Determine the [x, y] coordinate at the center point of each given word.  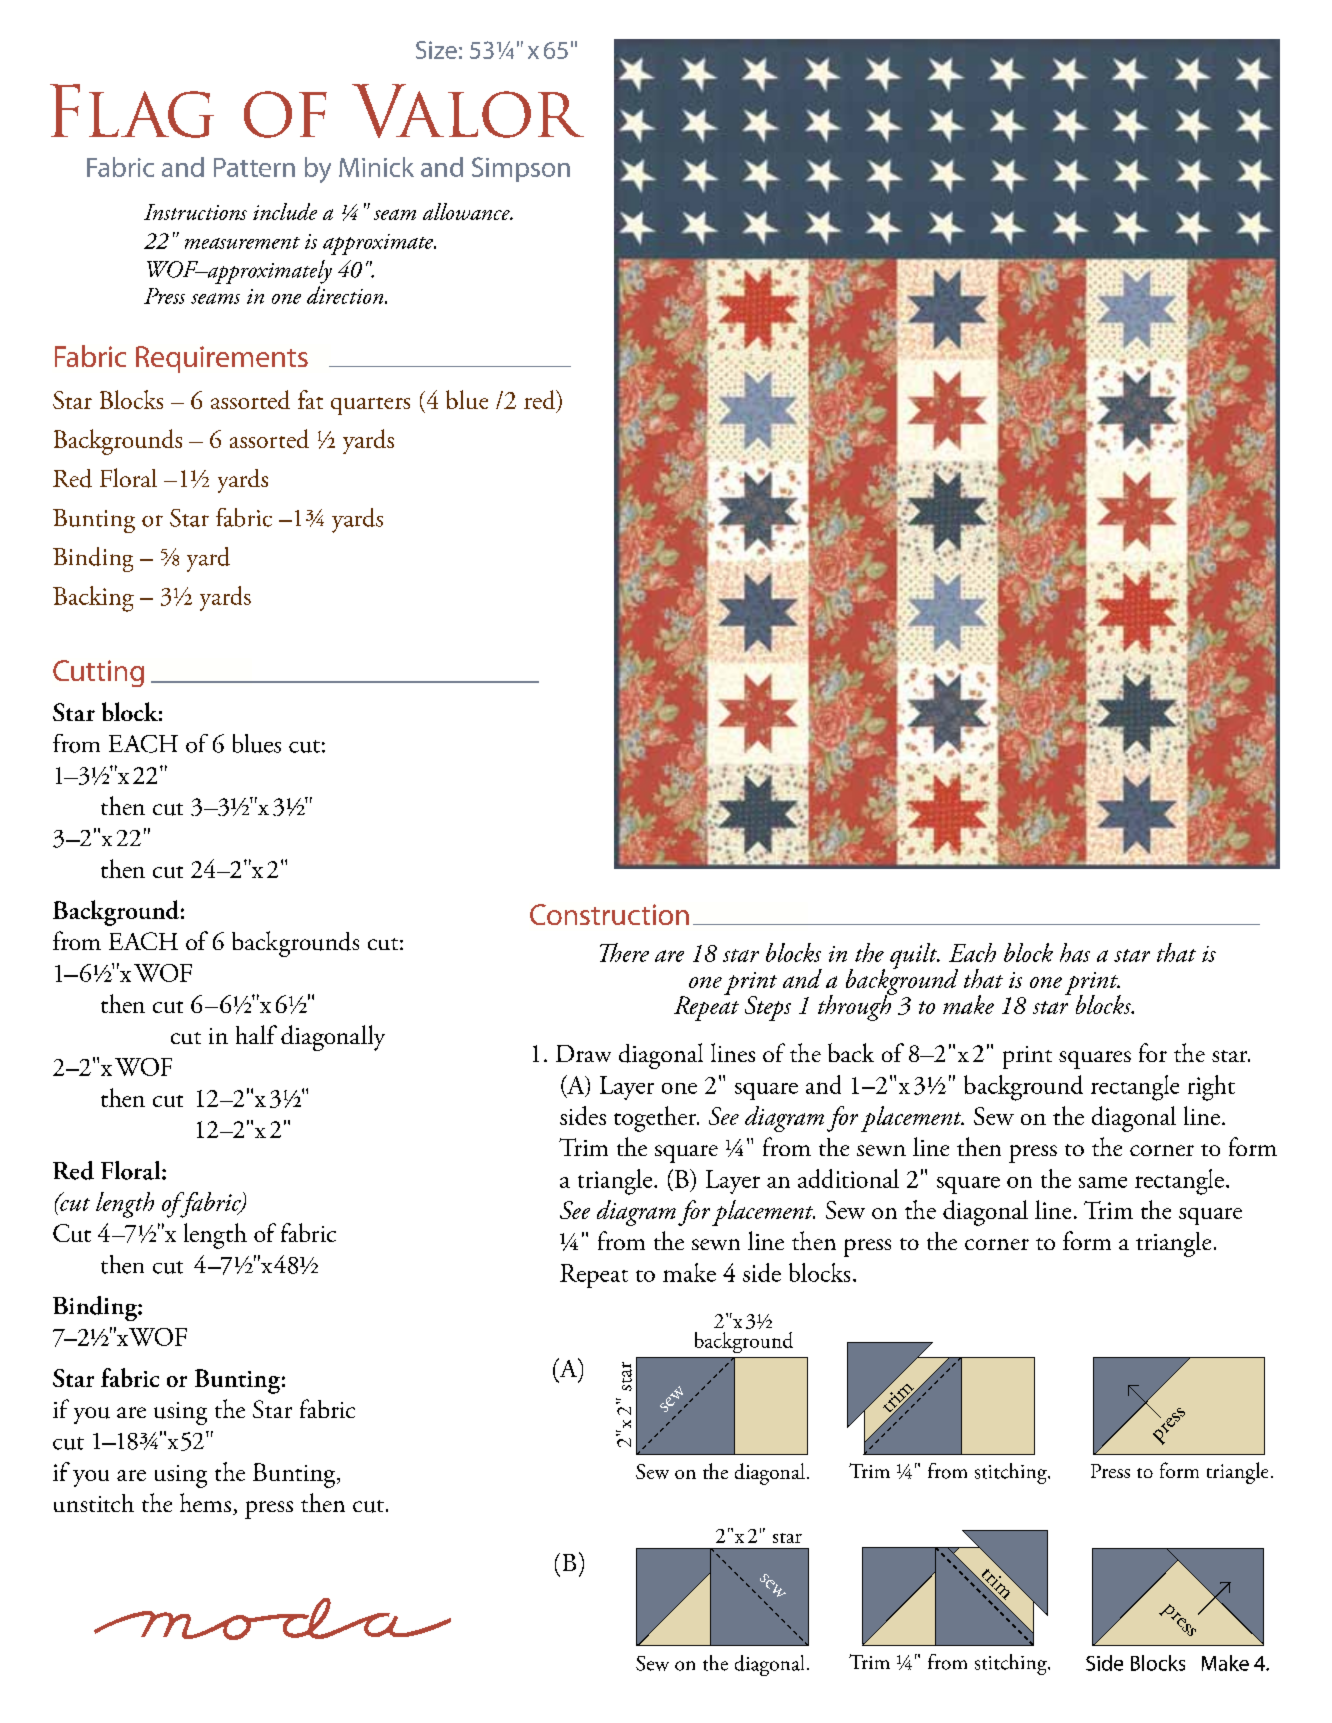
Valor [468, 111]
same [1103, 1182]
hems [205, 1502]
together [656, 1119]
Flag [132, 111]
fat [310, 399]
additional [848, 1178]
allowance [467, 211]
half [256, 1034]
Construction [609, 914]
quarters [370, 406]
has [1075, 952]
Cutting [98, 673]
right [1211, 1088]
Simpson [521, 169]
